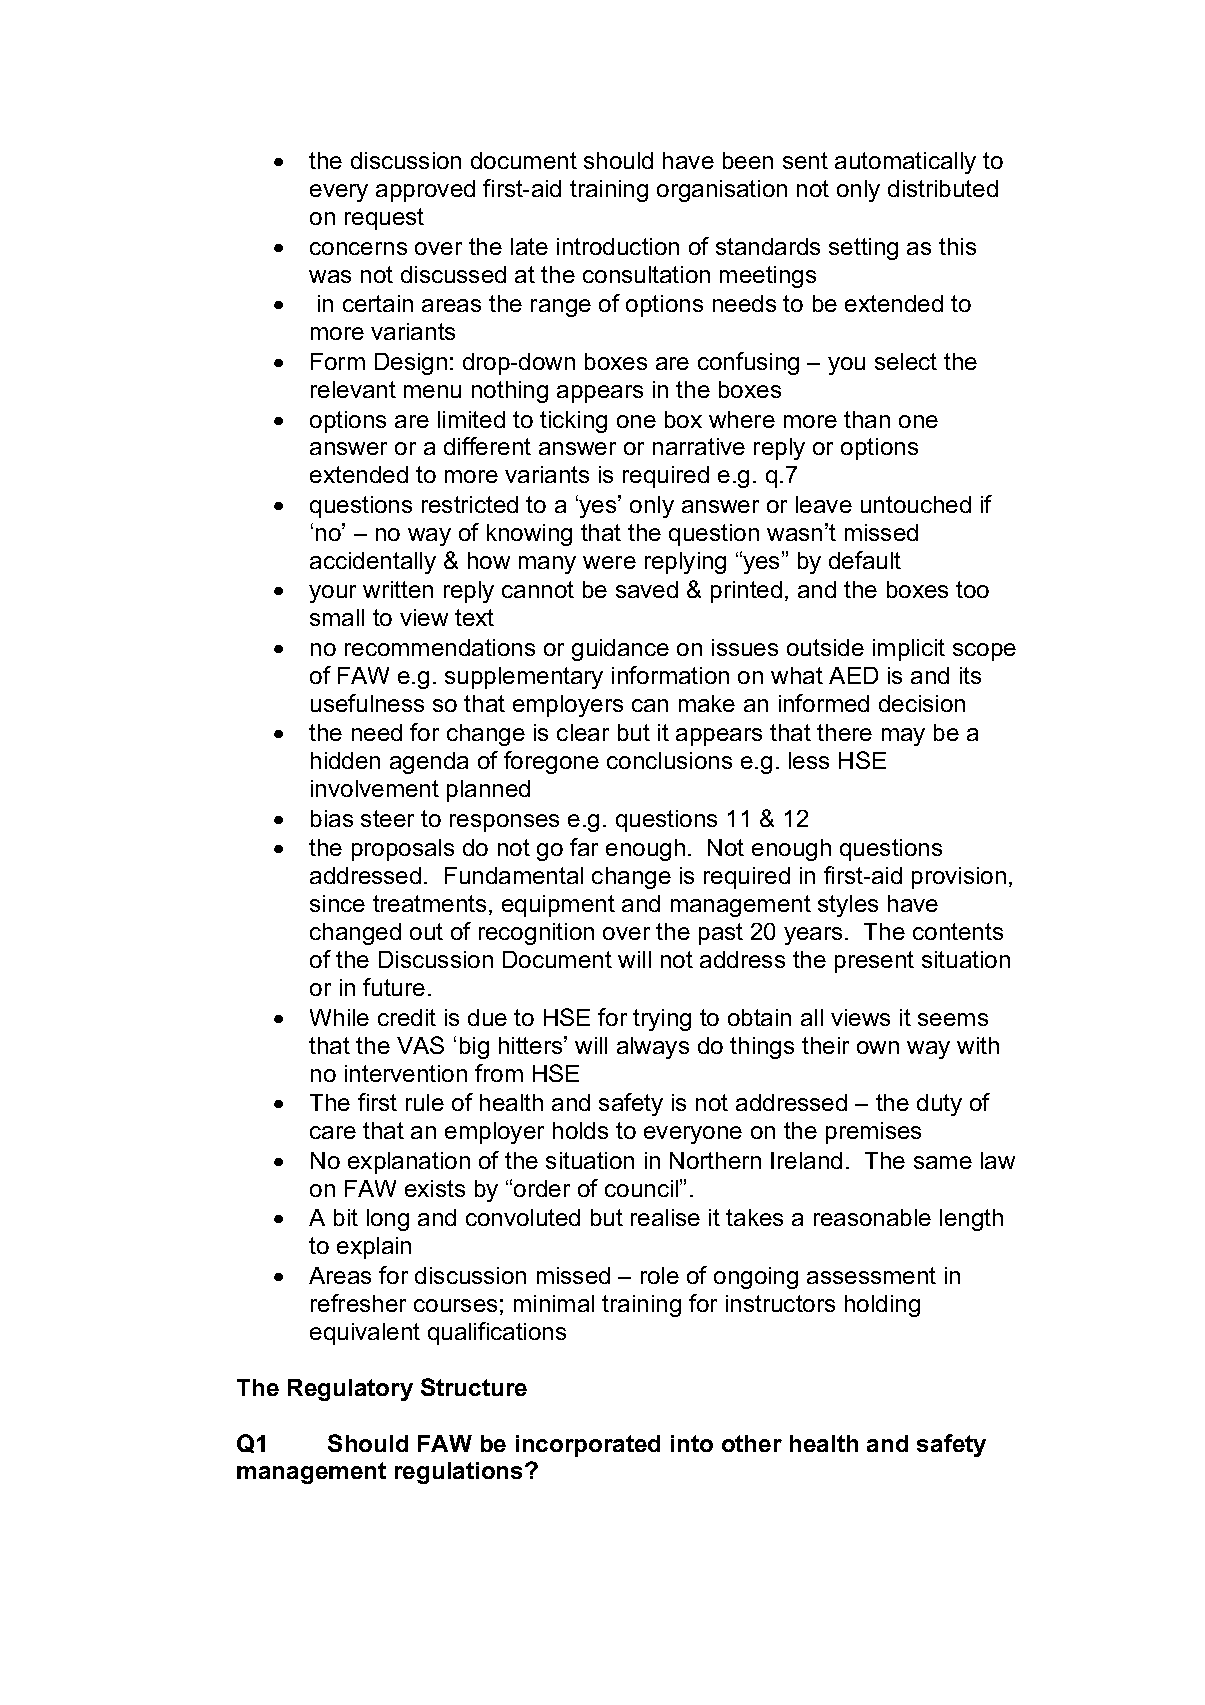 The image size is (1205, 1705). What do you see at coordinates (425, 1102) in the screenshot?
I see `rule` at bounding box center [425, 1102].
